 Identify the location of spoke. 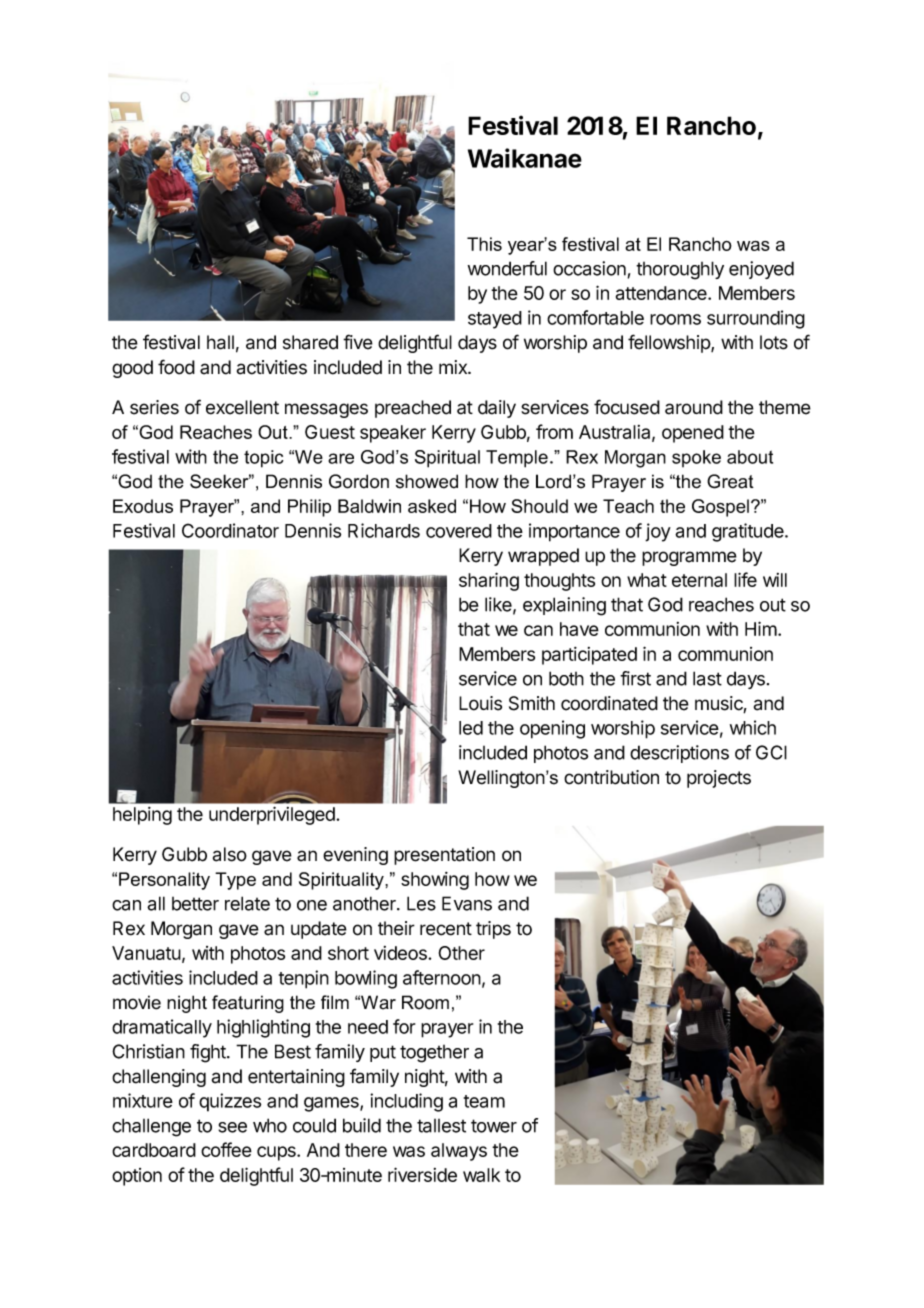
(696, 458).
